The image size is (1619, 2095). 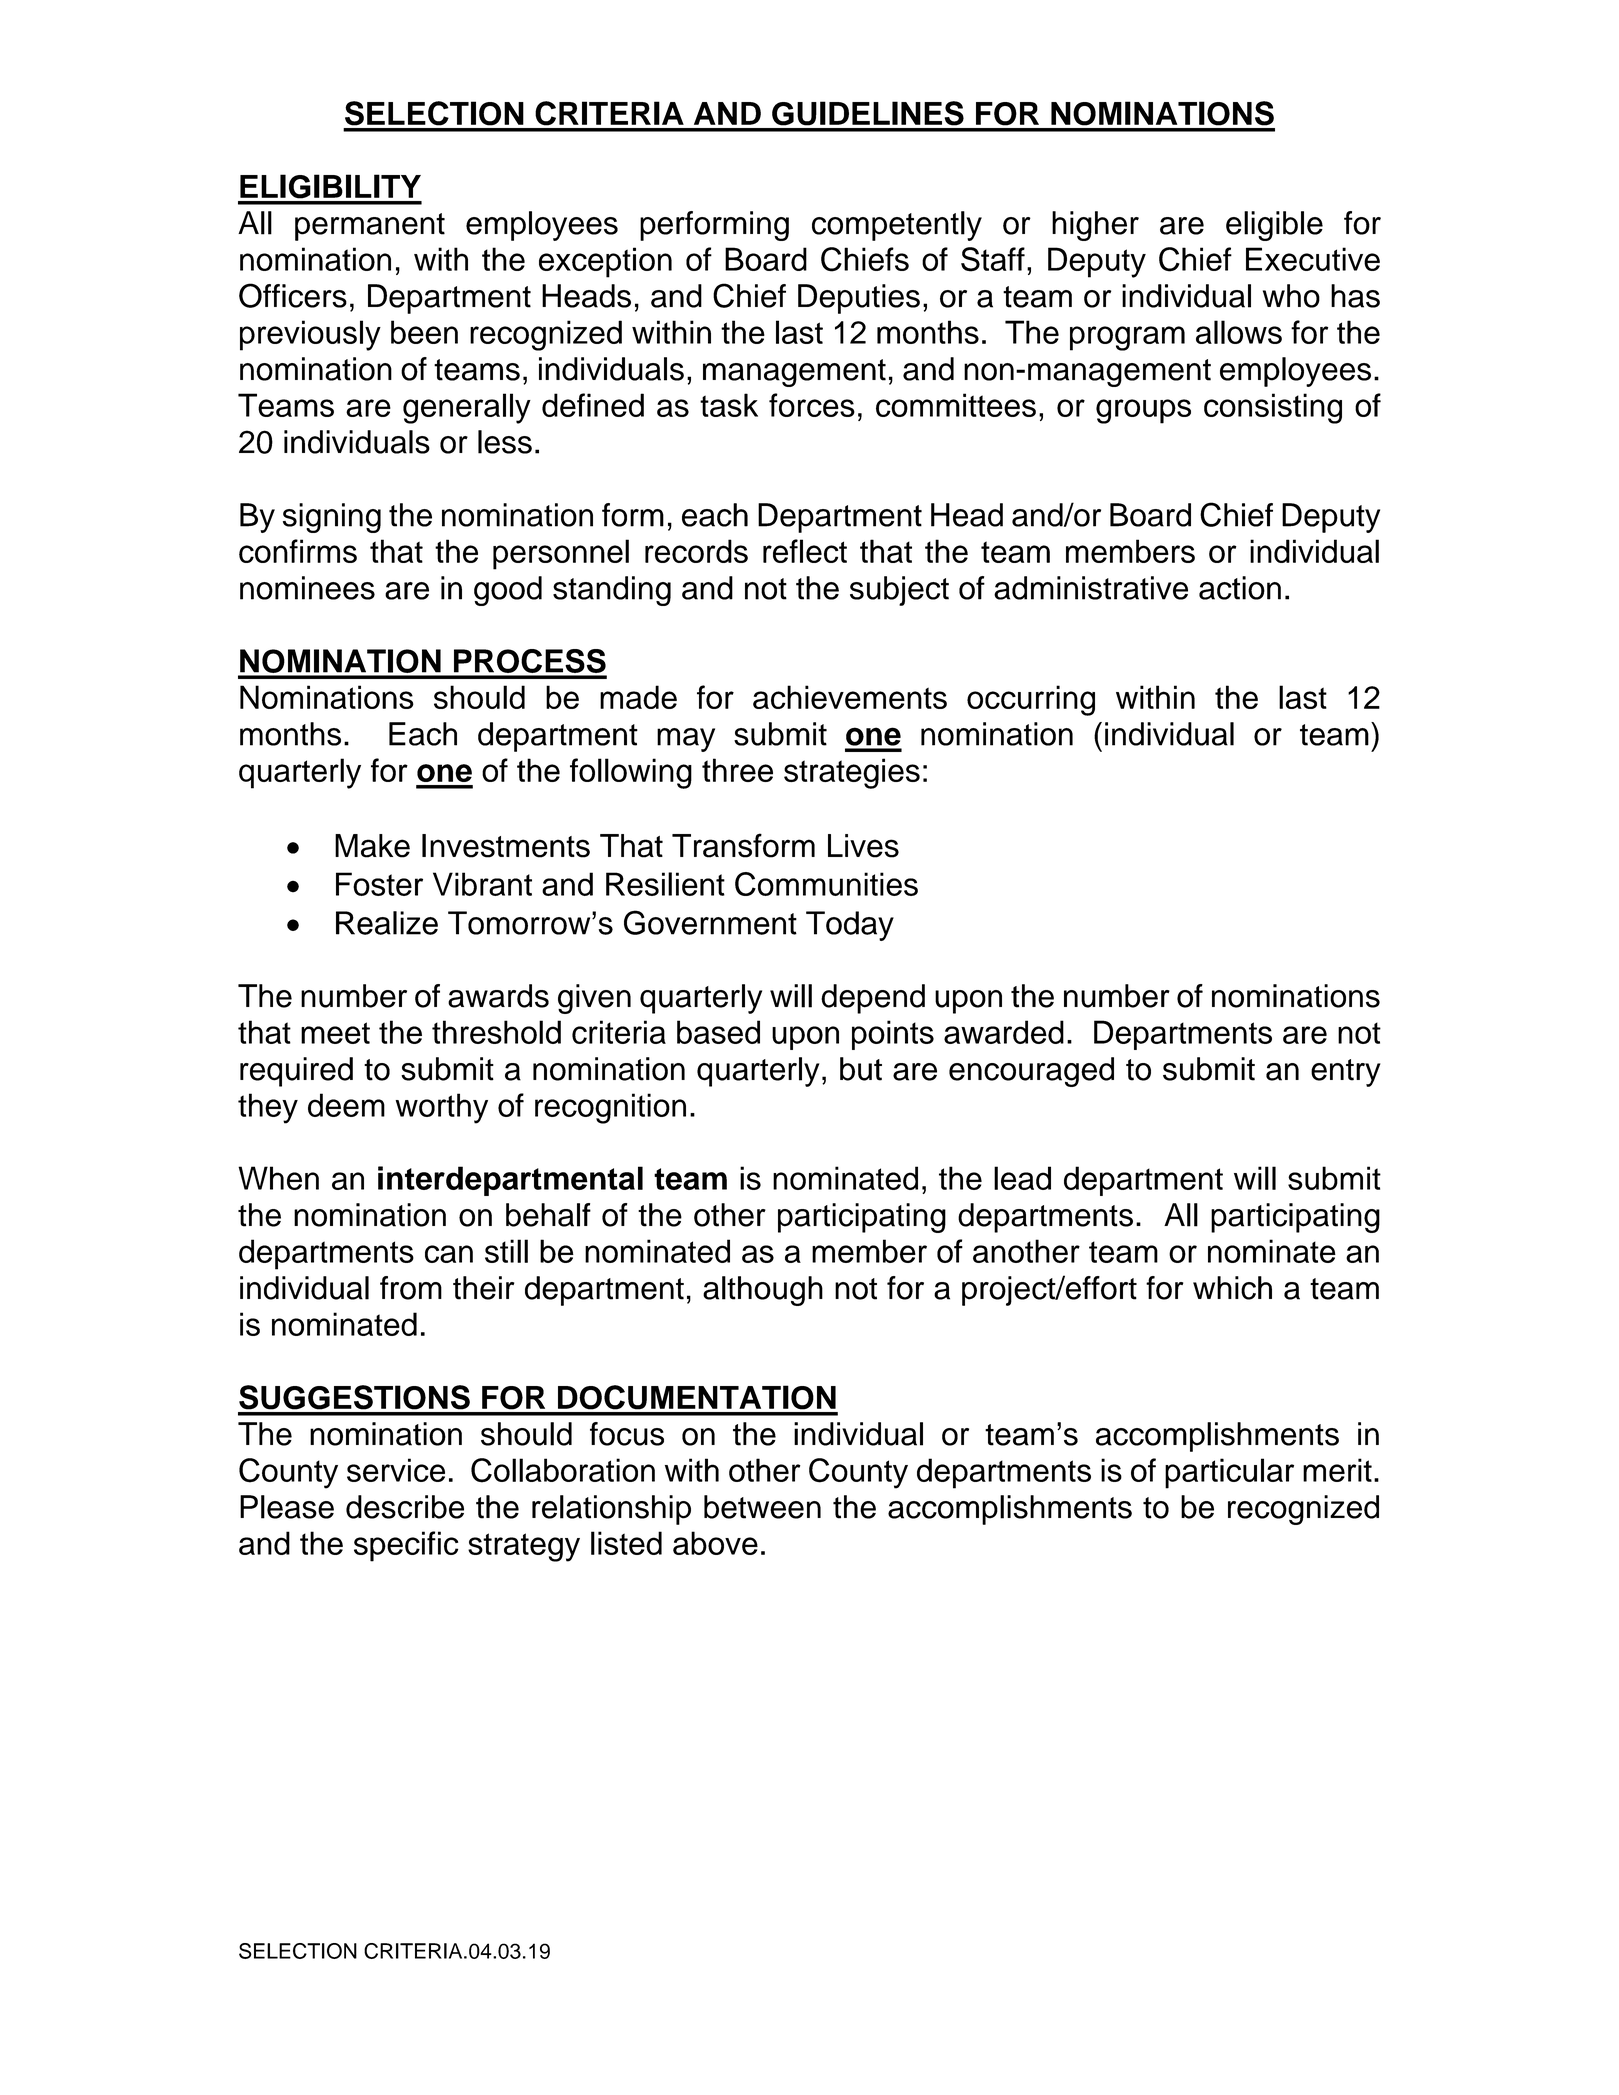 What do you see at coordinates (762, 1507) in the image?
I see `between` at bounding box center [762, 1507].
